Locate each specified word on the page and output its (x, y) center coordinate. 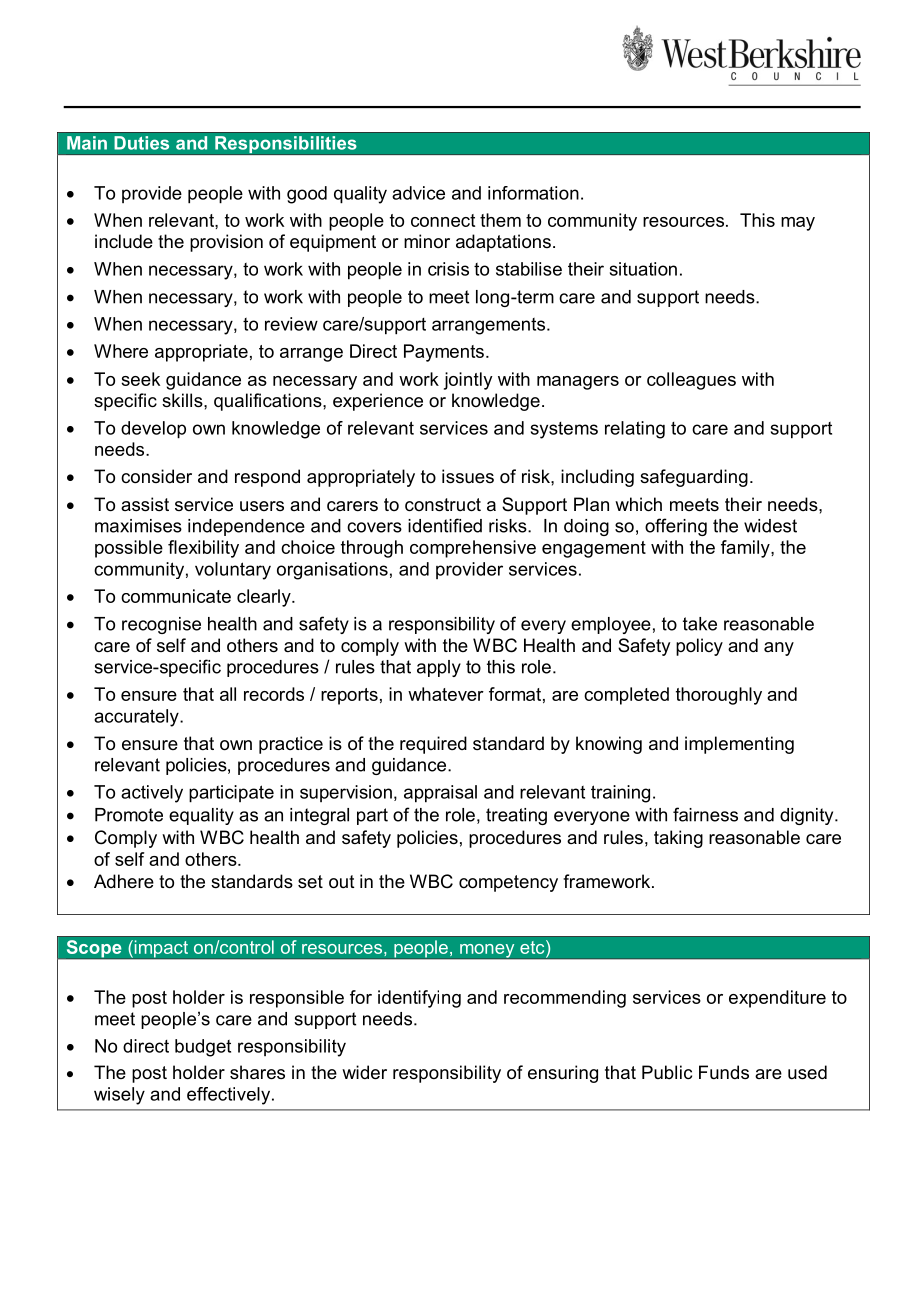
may (798, 224)
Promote (129, 815)
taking (678, 839)
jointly (468, 381)
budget (203, 1048)
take (700, 624)
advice (418, 193)
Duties (141, 143)
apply (439, 668)
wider (364, 1072)
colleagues (691, 381)
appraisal (440, 794)
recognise (161, 625)
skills (183, 400)
